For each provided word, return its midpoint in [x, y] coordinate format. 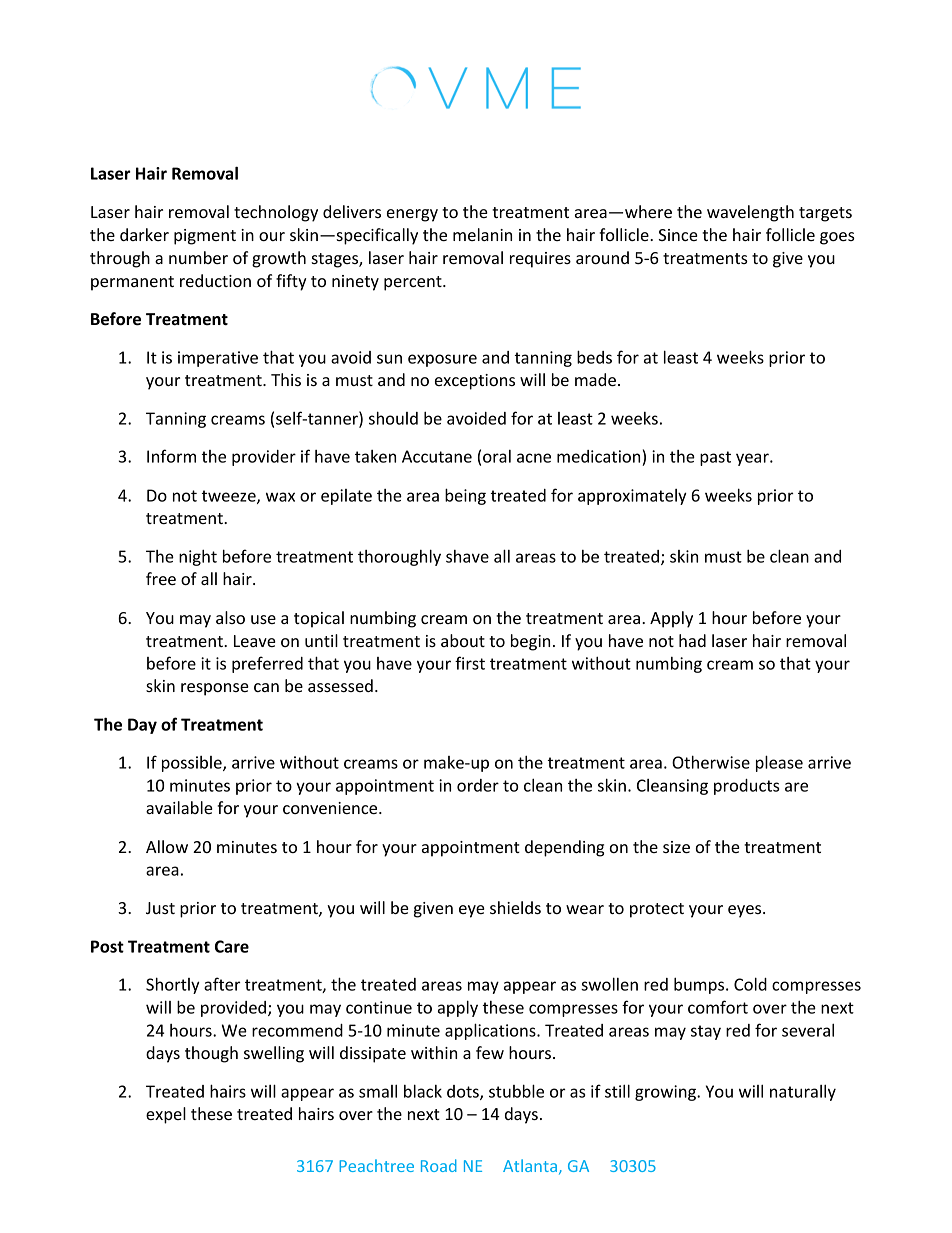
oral [497, 456]
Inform [171, 456]
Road [439, 1165]
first [470, 663]
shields [515, 907]
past [715, 458]
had [692, 640]
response [215, 689]
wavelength [750, 213]
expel [166, 1115]
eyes [746, 911]
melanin [482, 234]
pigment [205, 237]
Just [160, 908]
